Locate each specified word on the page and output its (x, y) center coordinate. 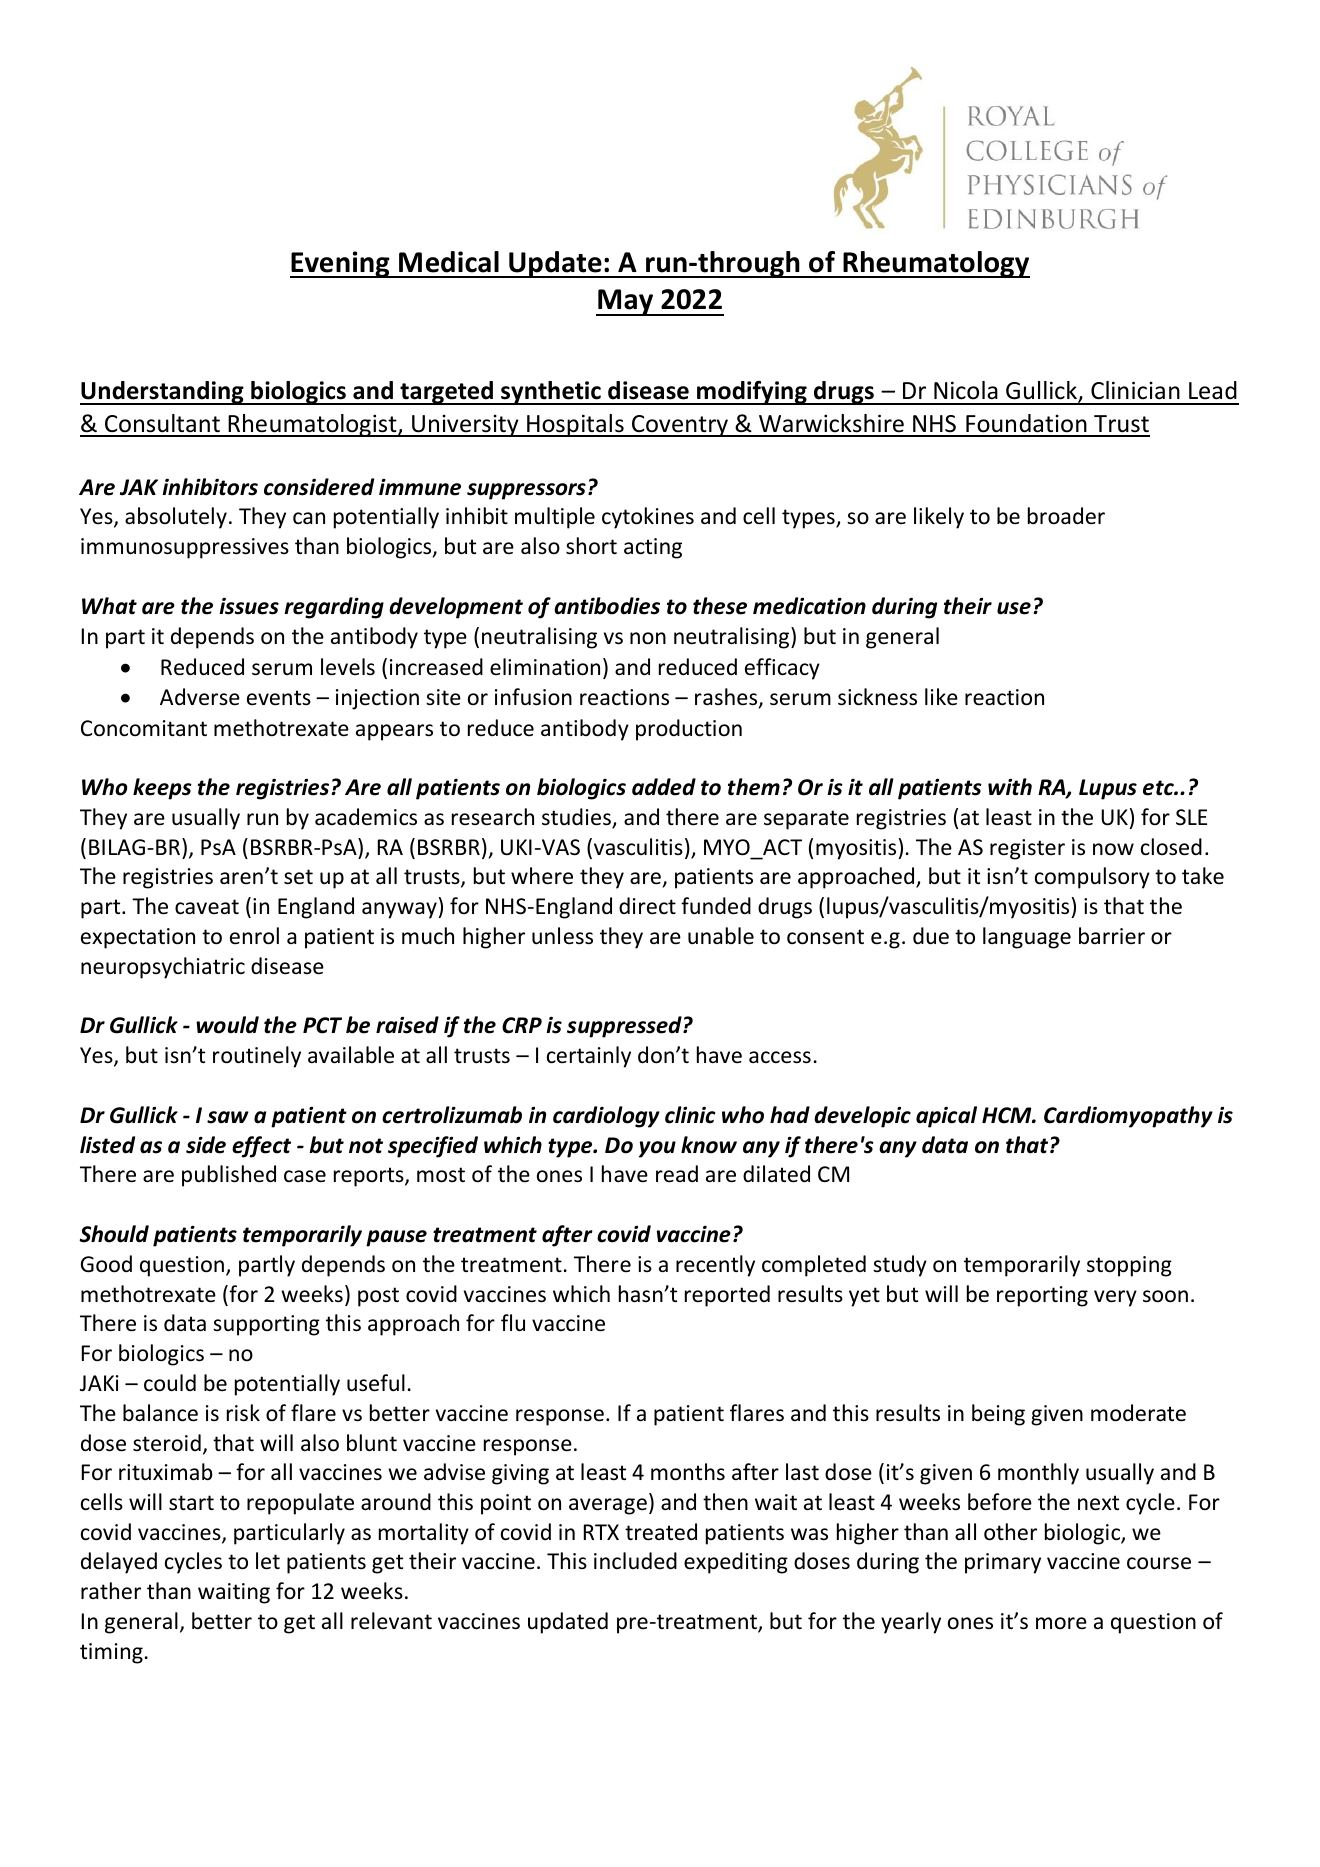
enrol (254, 936)
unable (721, 935)
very (1115, 1298)
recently (715, 1266)
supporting (266, 1325)
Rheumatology (935, 264)
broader (1066, 516)
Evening (341, 264)
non (648, 638)
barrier (1112, 936)
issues (249, 606)
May (626, 302)
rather (111, 1591)
